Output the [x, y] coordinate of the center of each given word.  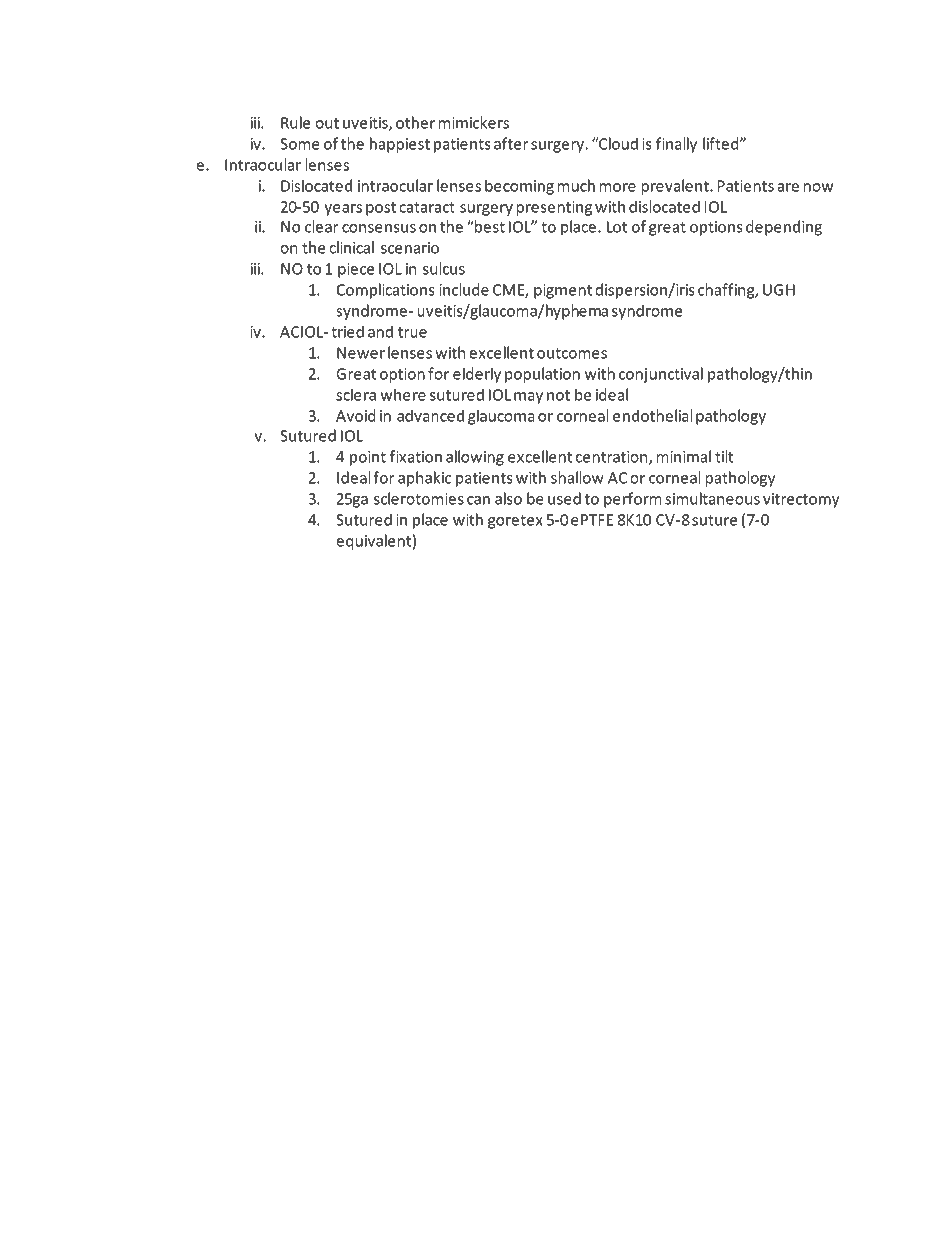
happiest [400, 145]
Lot [617, 227]
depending [784, 228]
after [511, 143]
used [564, 498]
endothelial [652, 415]
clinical [351, 247]
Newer [361, 353]
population [542, 375]
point [368, 458]
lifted [722, 143]
